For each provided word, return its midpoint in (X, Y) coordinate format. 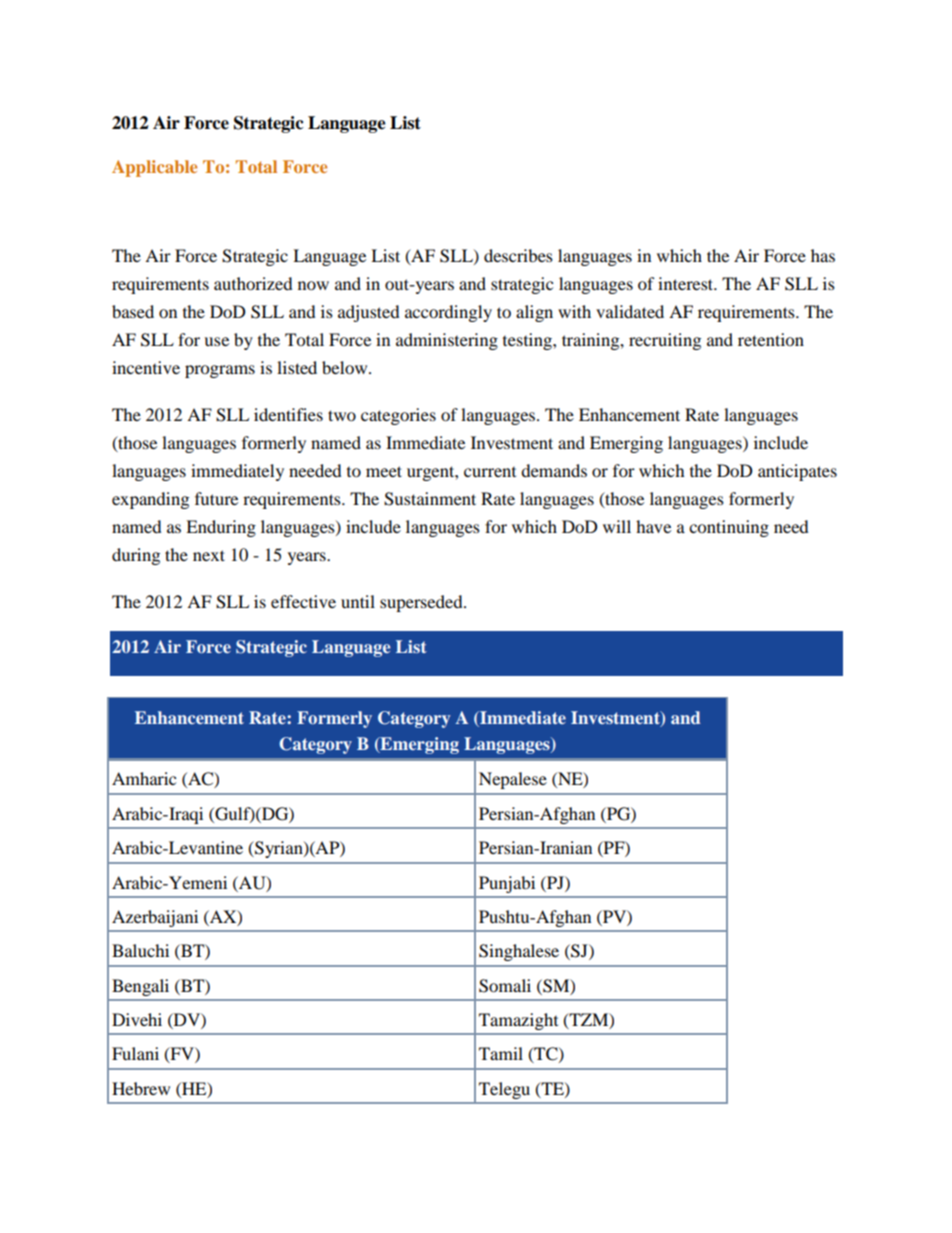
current (490, 472)
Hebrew (141, 1088)
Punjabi (507, 884)
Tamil (501, 1053)
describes (518, 255)
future (216, 498)
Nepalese (513, 780)
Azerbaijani (155, 918)
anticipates (797, 472)
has (823, 255)
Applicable (154, 168)
